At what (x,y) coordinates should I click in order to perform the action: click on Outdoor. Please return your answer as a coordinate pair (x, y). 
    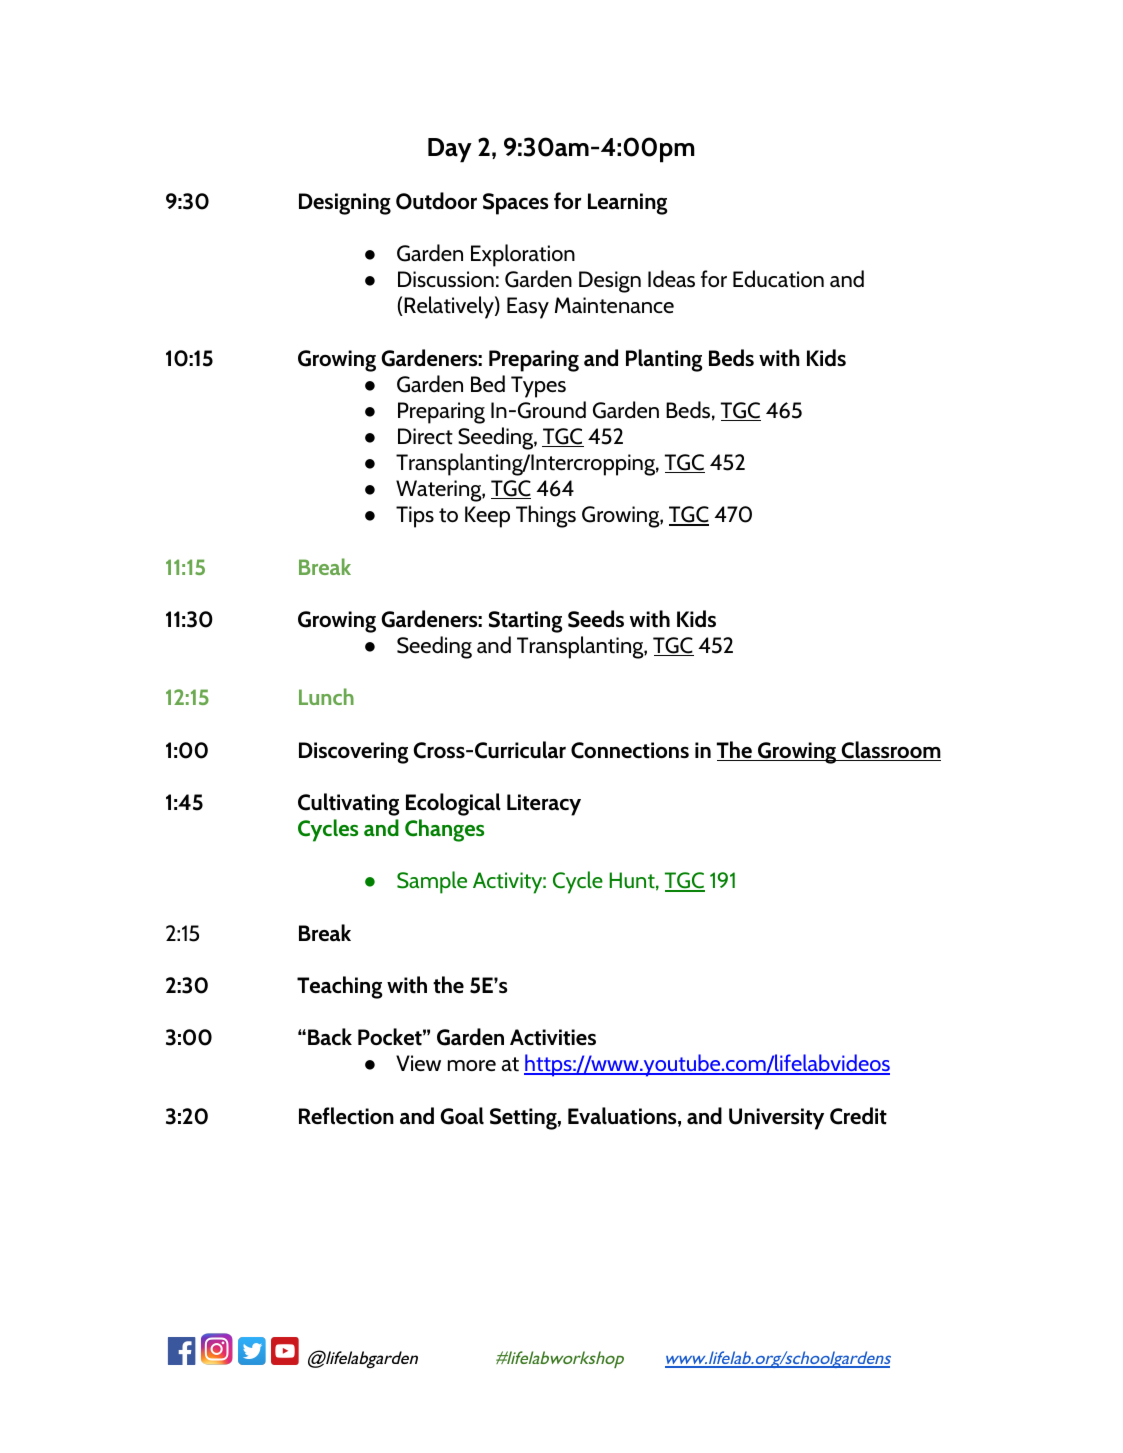
    Looking at the image, I should click on (436, 201).
